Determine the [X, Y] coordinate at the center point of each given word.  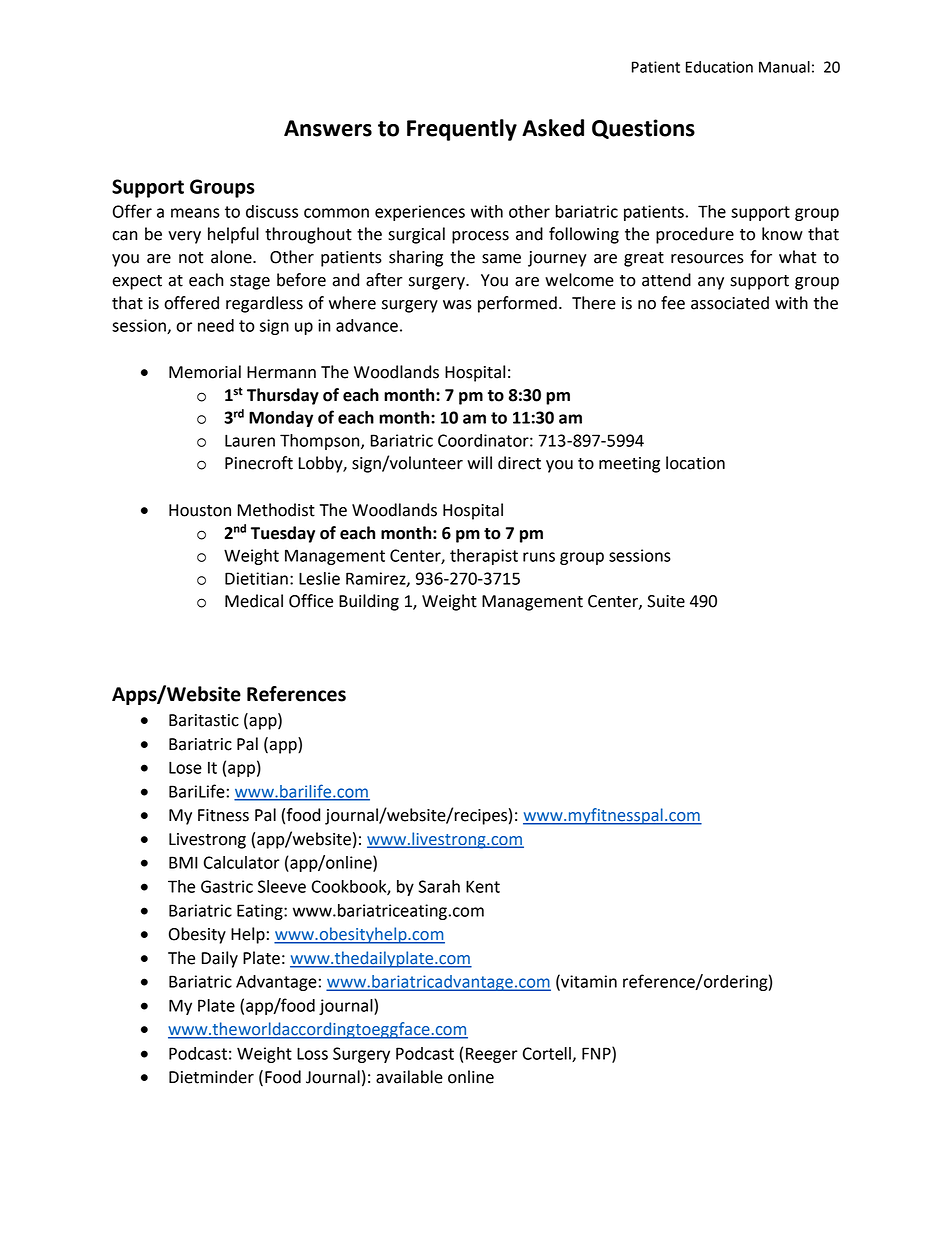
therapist [484, 557]
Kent [483, 886]
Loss [312, 1053]
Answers [328, 128]
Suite [666, 601]
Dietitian [256, 578]
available [409, 1077]
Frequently [462, 130]
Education [719, 67]
